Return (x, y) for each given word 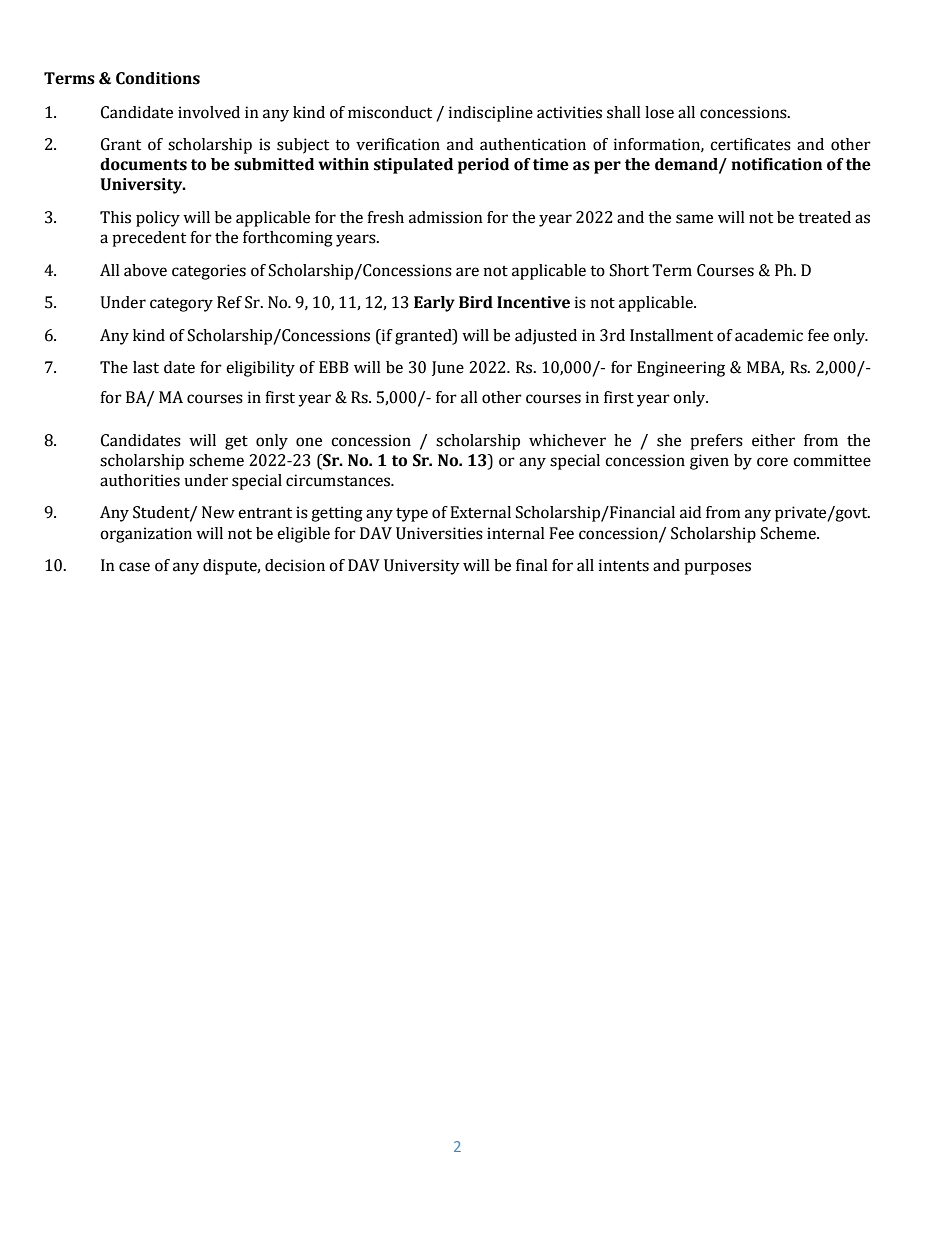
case (134, 567)
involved (209, 112)
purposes (717, 568)
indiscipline (491, 114)
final (532, 565)
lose (659, 112)
